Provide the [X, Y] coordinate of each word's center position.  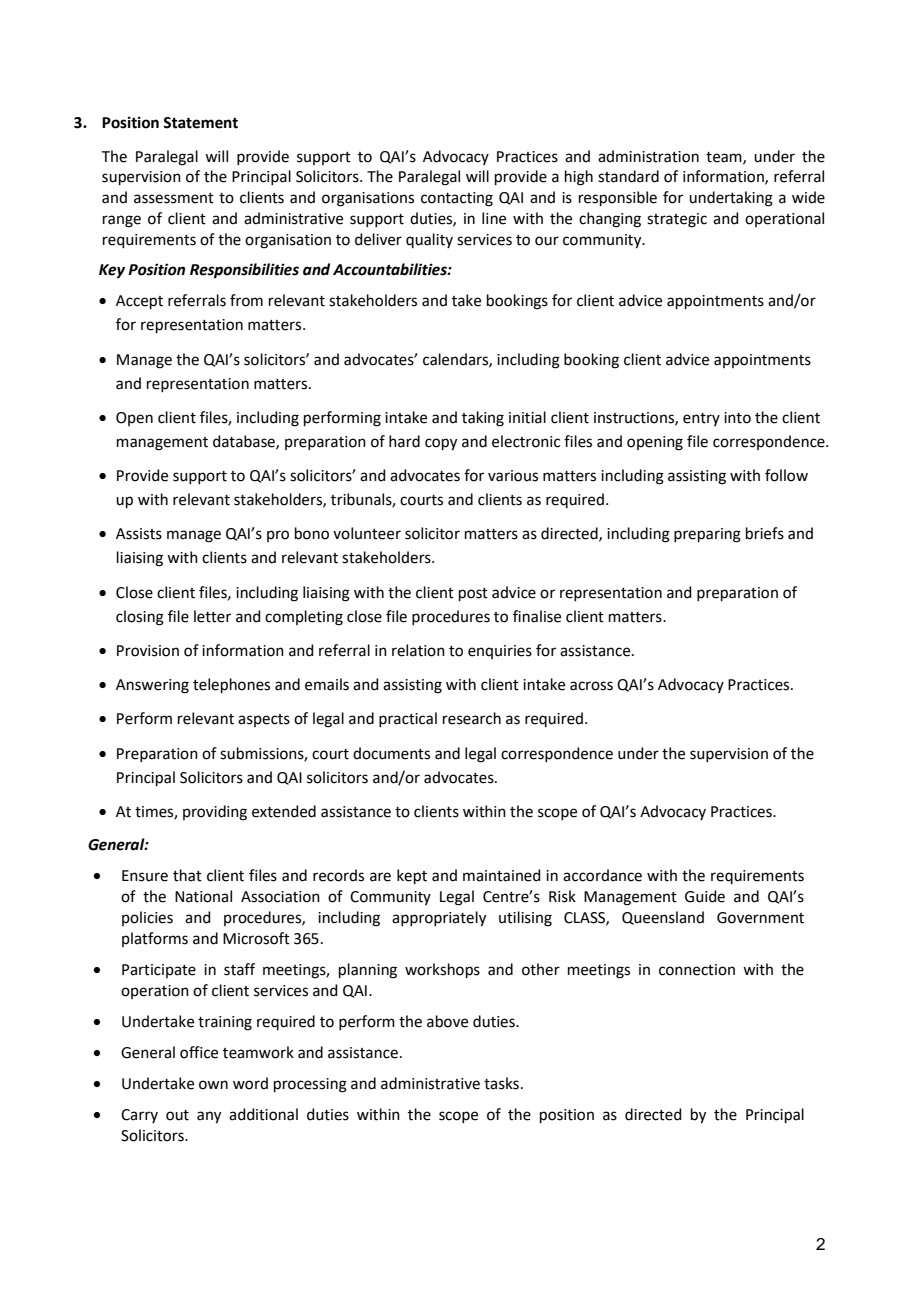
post [473, 594]
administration [648, 156]
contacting [457, 199]
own [213, 1085]
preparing [707, 535]
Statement [200, 123]
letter [212, 616]
